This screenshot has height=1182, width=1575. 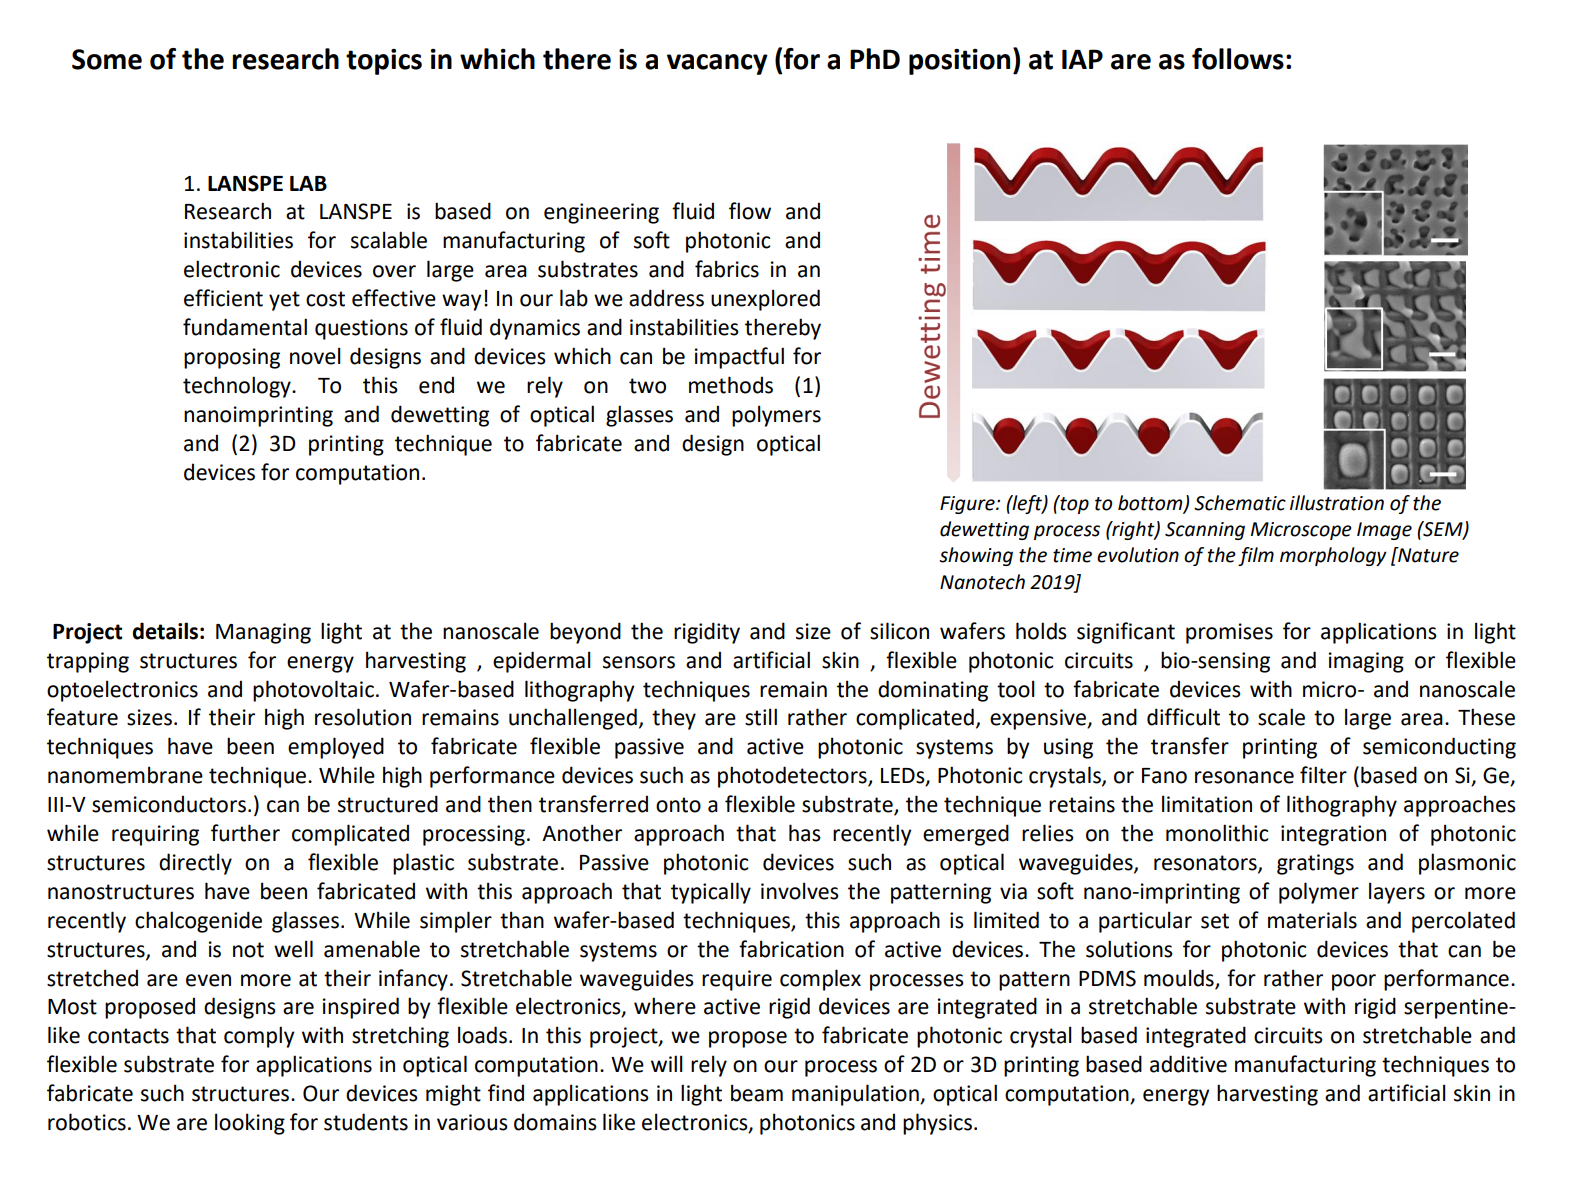 What do you see at coordinates (336, 748) in the screenshot?
I see `employed` at bounding box center [336, 748].
